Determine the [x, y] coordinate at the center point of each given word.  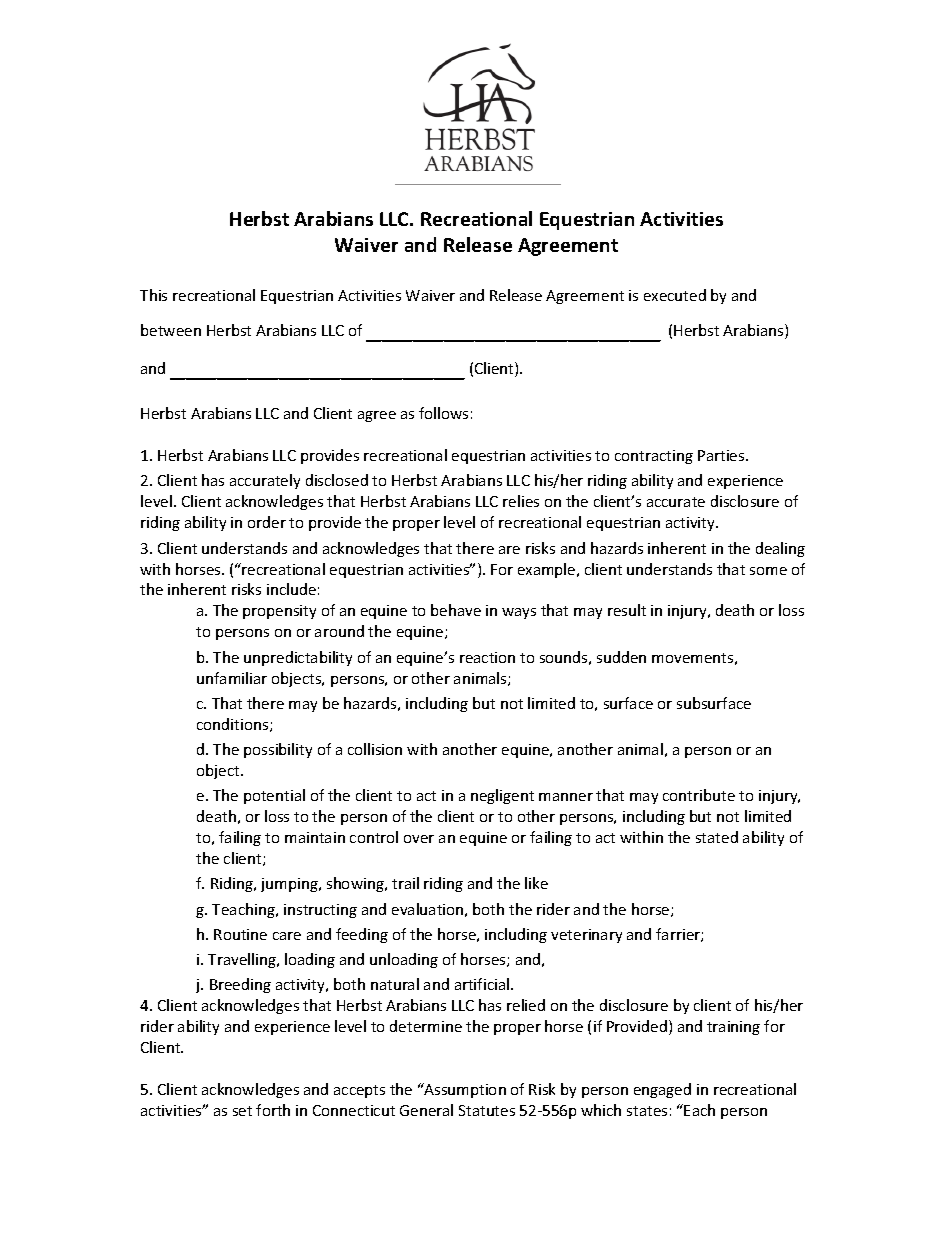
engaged [662, 1090]
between [171, 330]
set [242, 1111]
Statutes [487, 1110]
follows [443, 413]
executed [675, 295]
